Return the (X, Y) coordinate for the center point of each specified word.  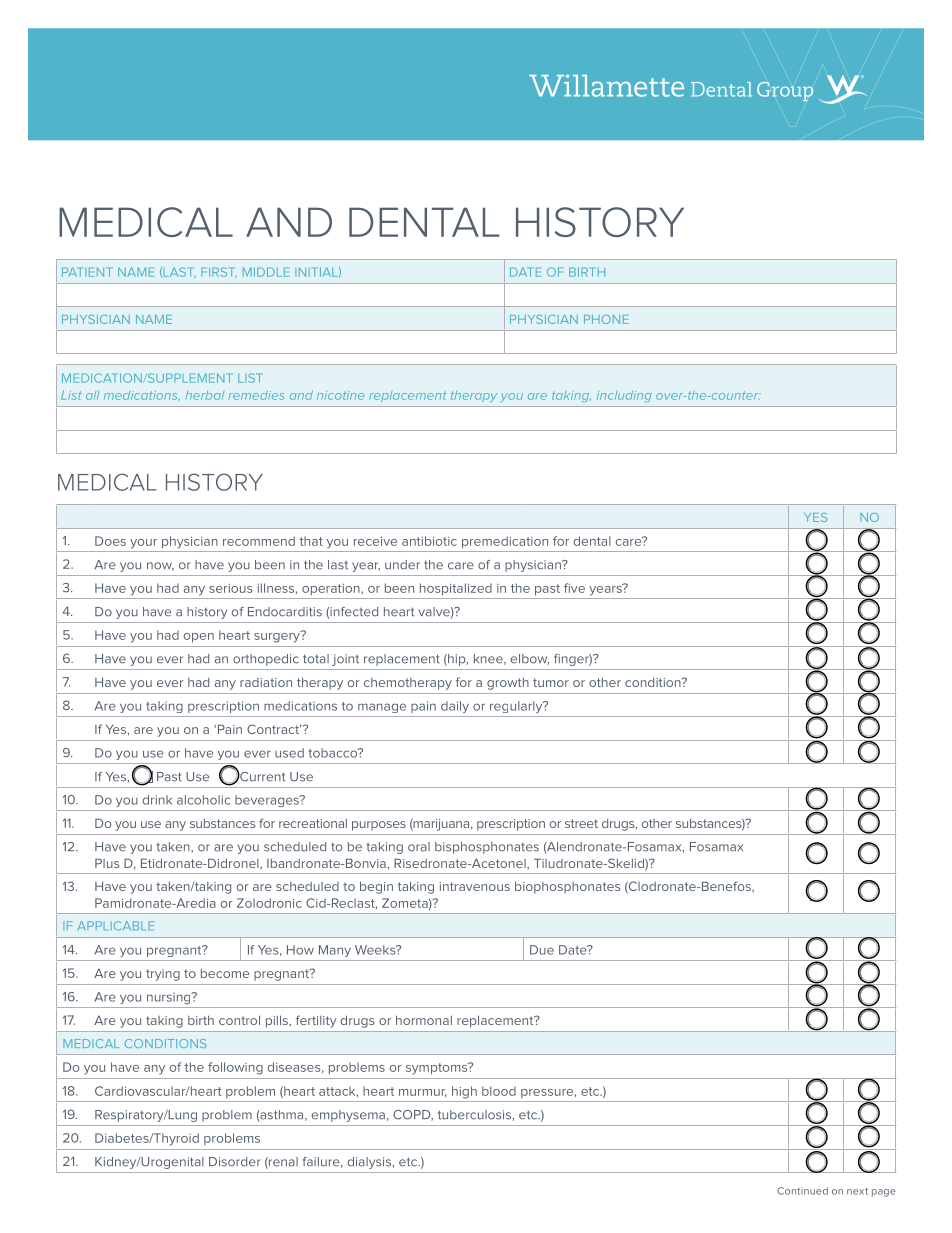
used (289, 753)
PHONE (606, 319)
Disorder (235, 1162)
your (143, 544)
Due (542, 950)
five (574, 588)
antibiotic (429, 541)
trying (163, 975)
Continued (802, 1191)
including (624, 396)
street (581, 823)
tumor (551, 682)
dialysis (369, 1163)
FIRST (219, 272)
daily (455, 707)
